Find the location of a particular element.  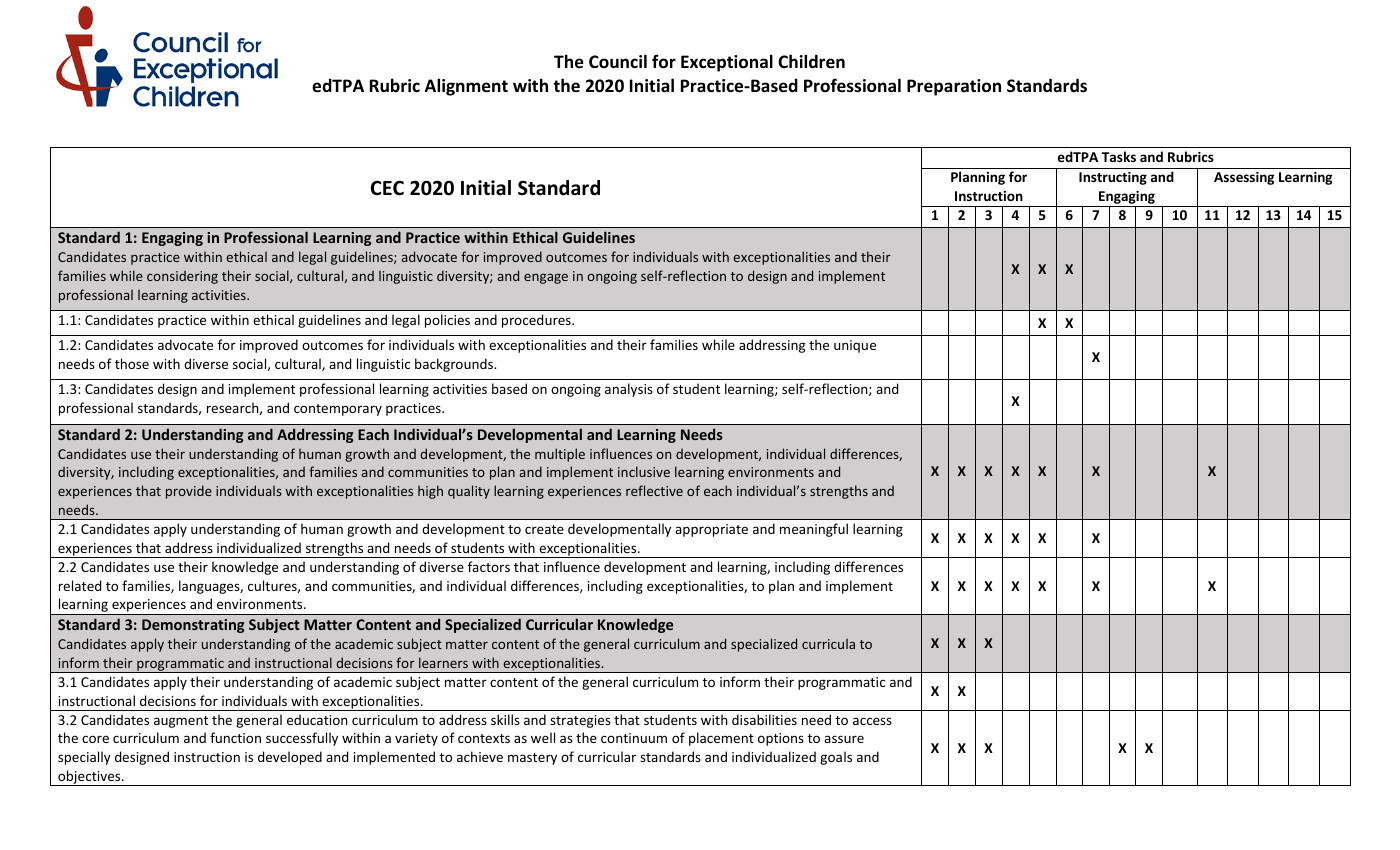

unique is located at coordinates (855, 346).
